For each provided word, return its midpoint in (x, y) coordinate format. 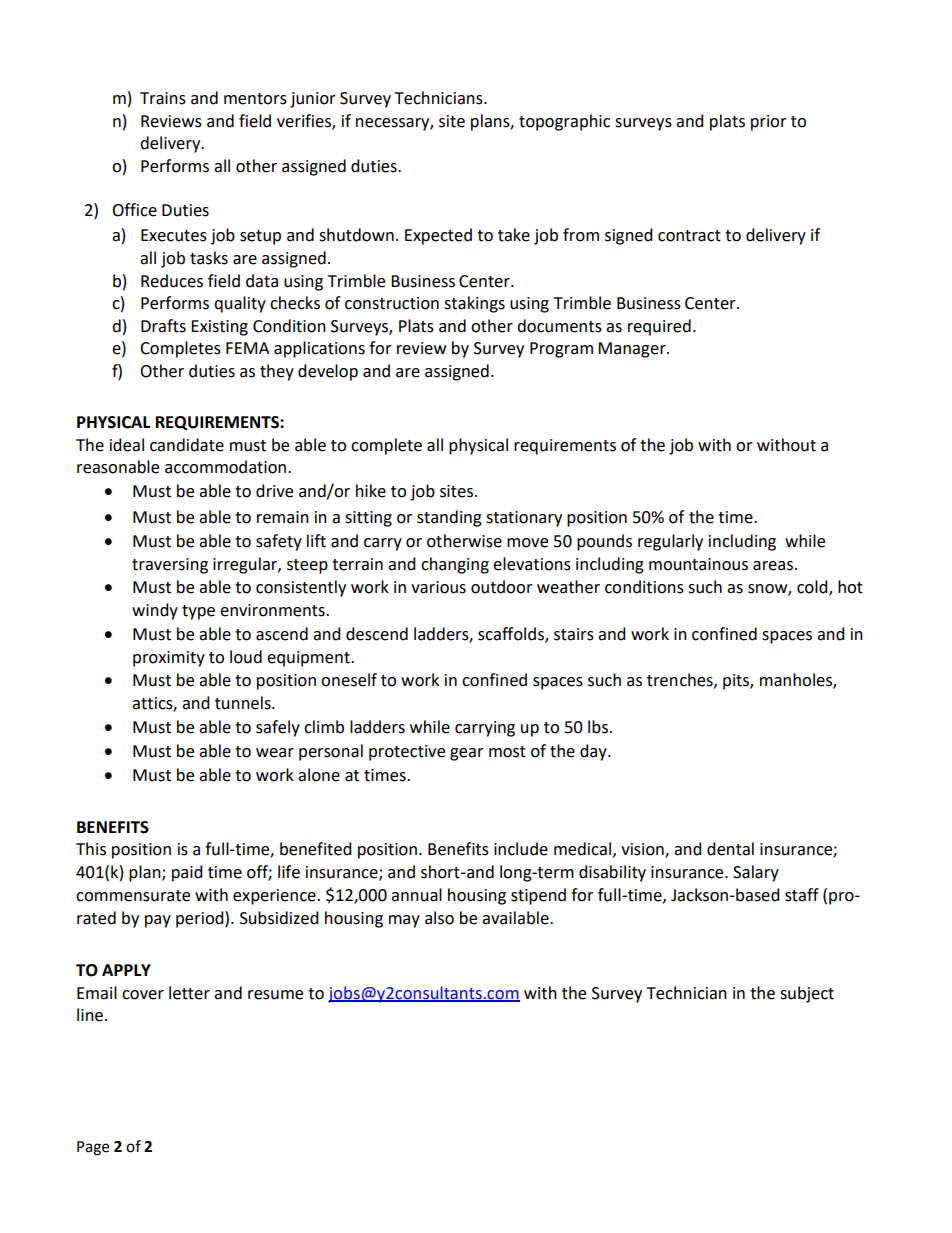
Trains (163, 98)
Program (561, 350)
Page (93, 1148)
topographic (564, 122)
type (198, 612)
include (521, 849)
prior (769, 123)
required (659, 327)
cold (813, 588)
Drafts (163, 326)
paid (187, 873)
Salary (756, 873)
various (438, 587)
